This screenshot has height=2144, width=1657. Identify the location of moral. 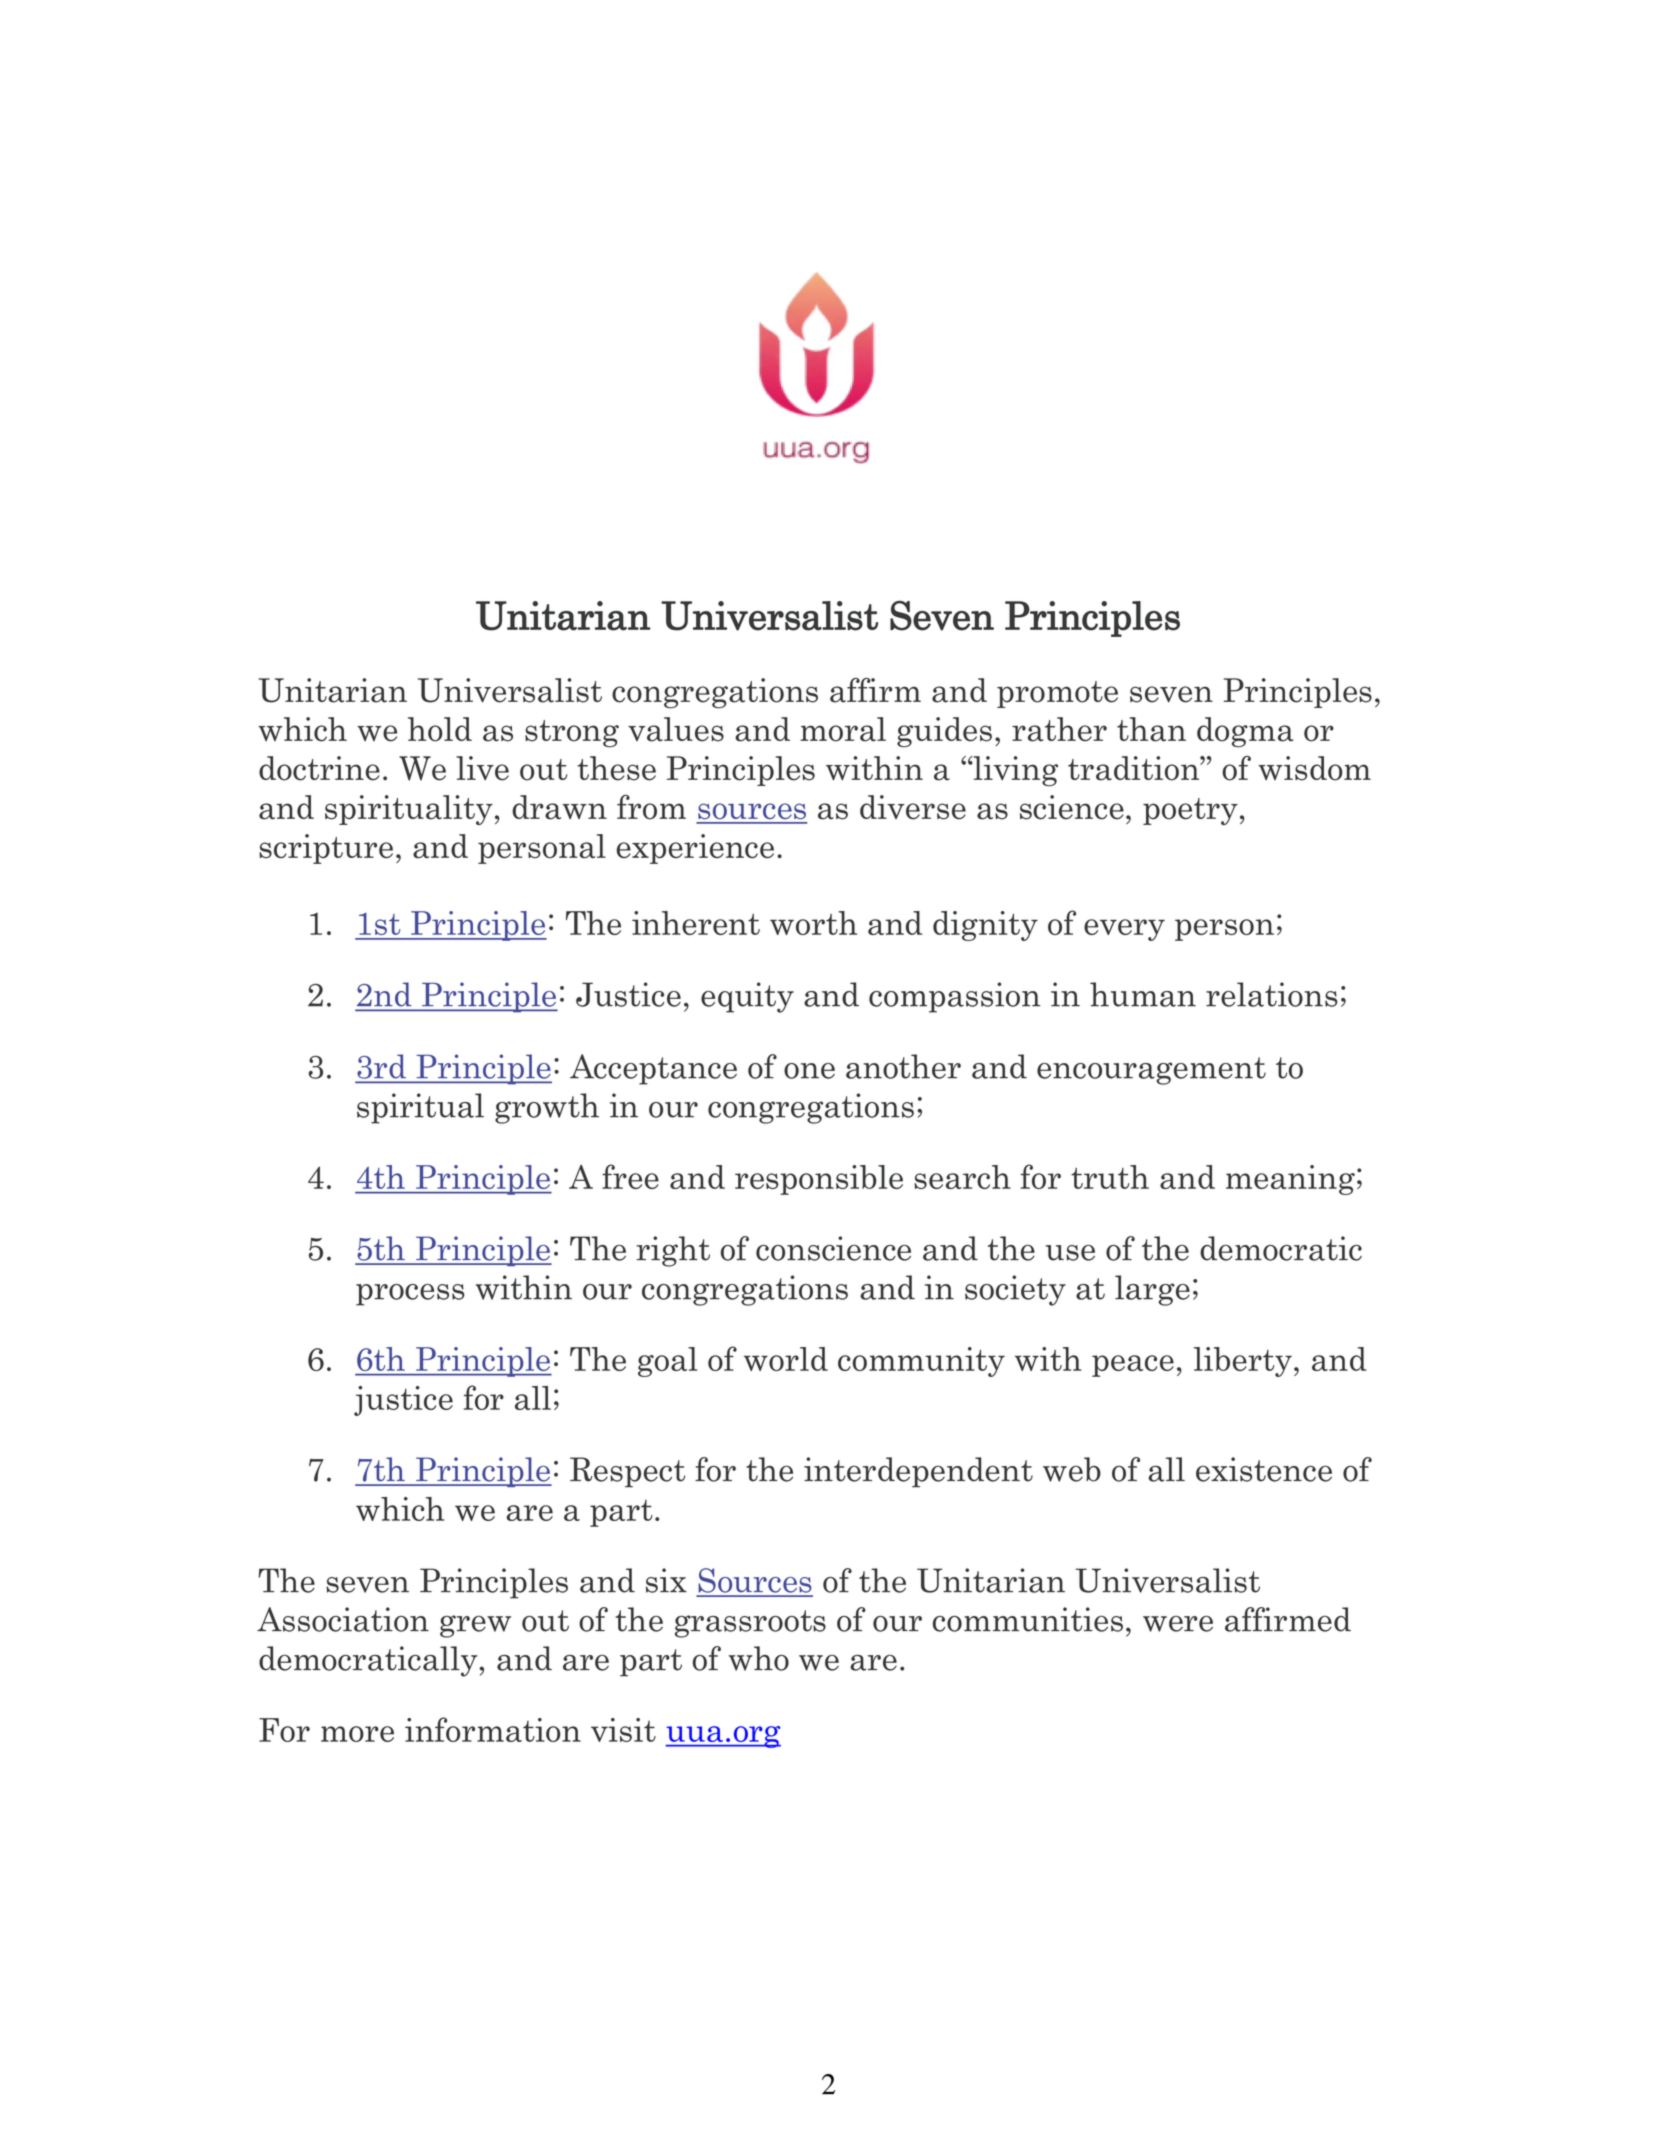
(843, 729).
